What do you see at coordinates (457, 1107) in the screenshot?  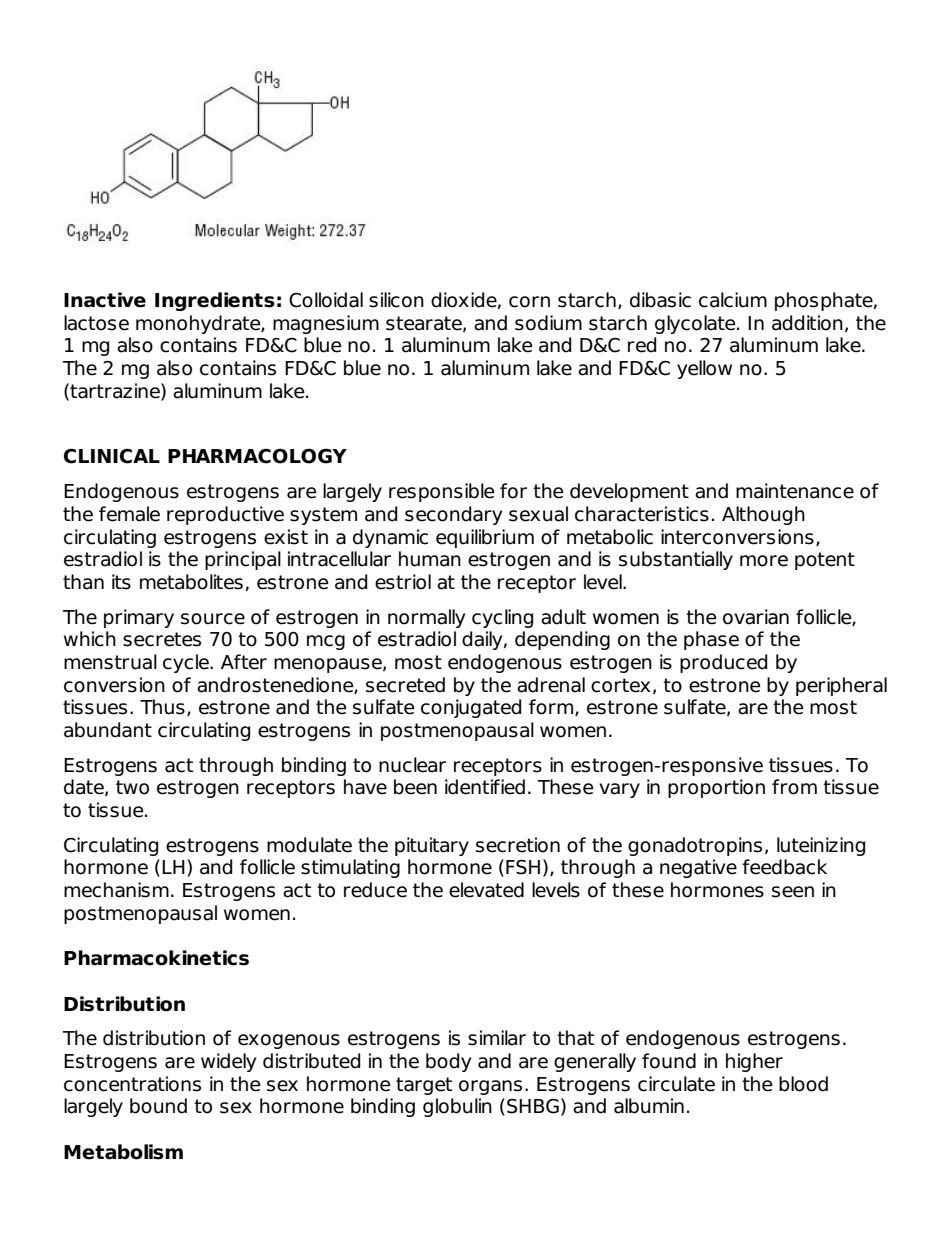 I see `globulin` at bounding box center [457, 1107].
